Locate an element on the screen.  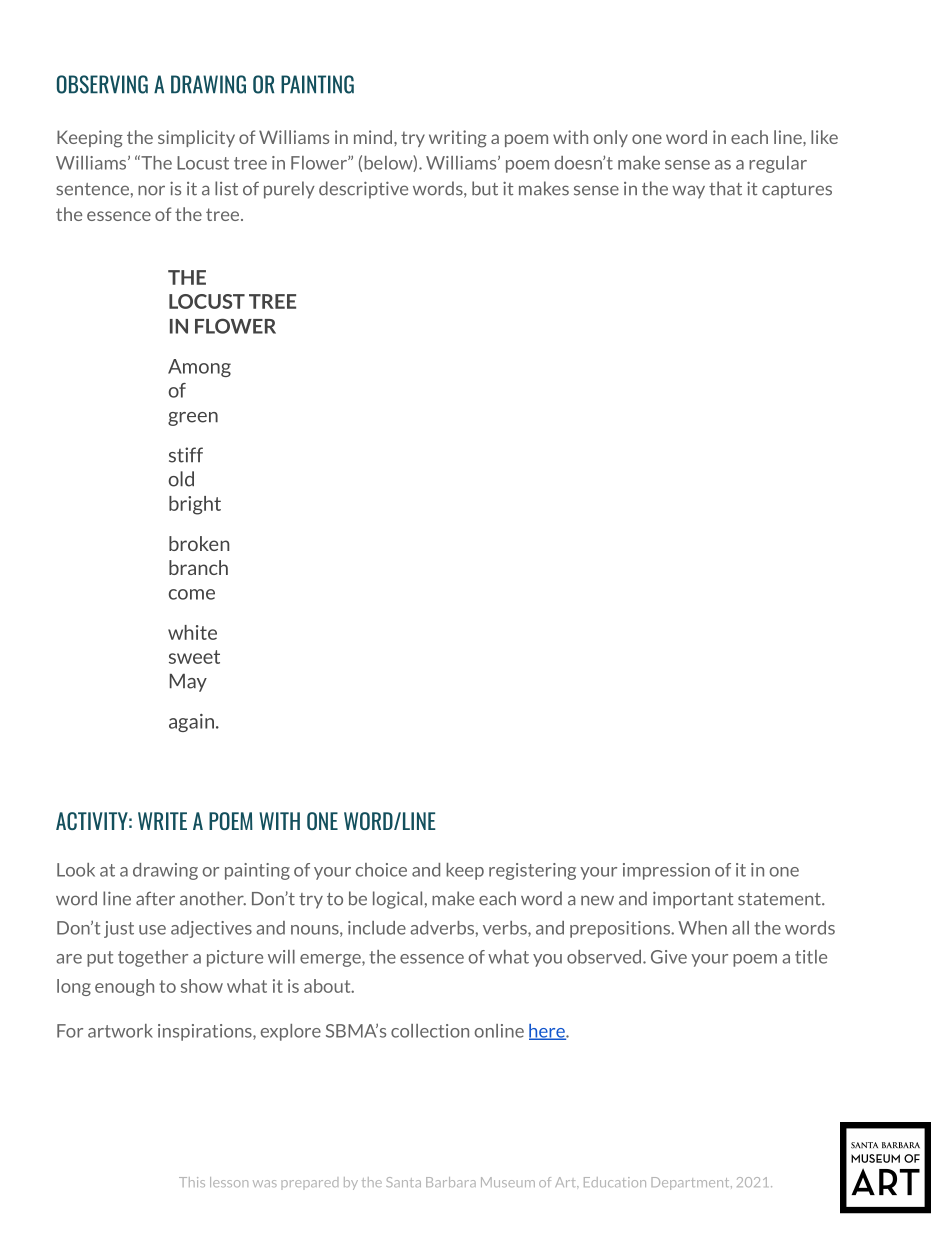
way is located at coordinates (688, 192).
